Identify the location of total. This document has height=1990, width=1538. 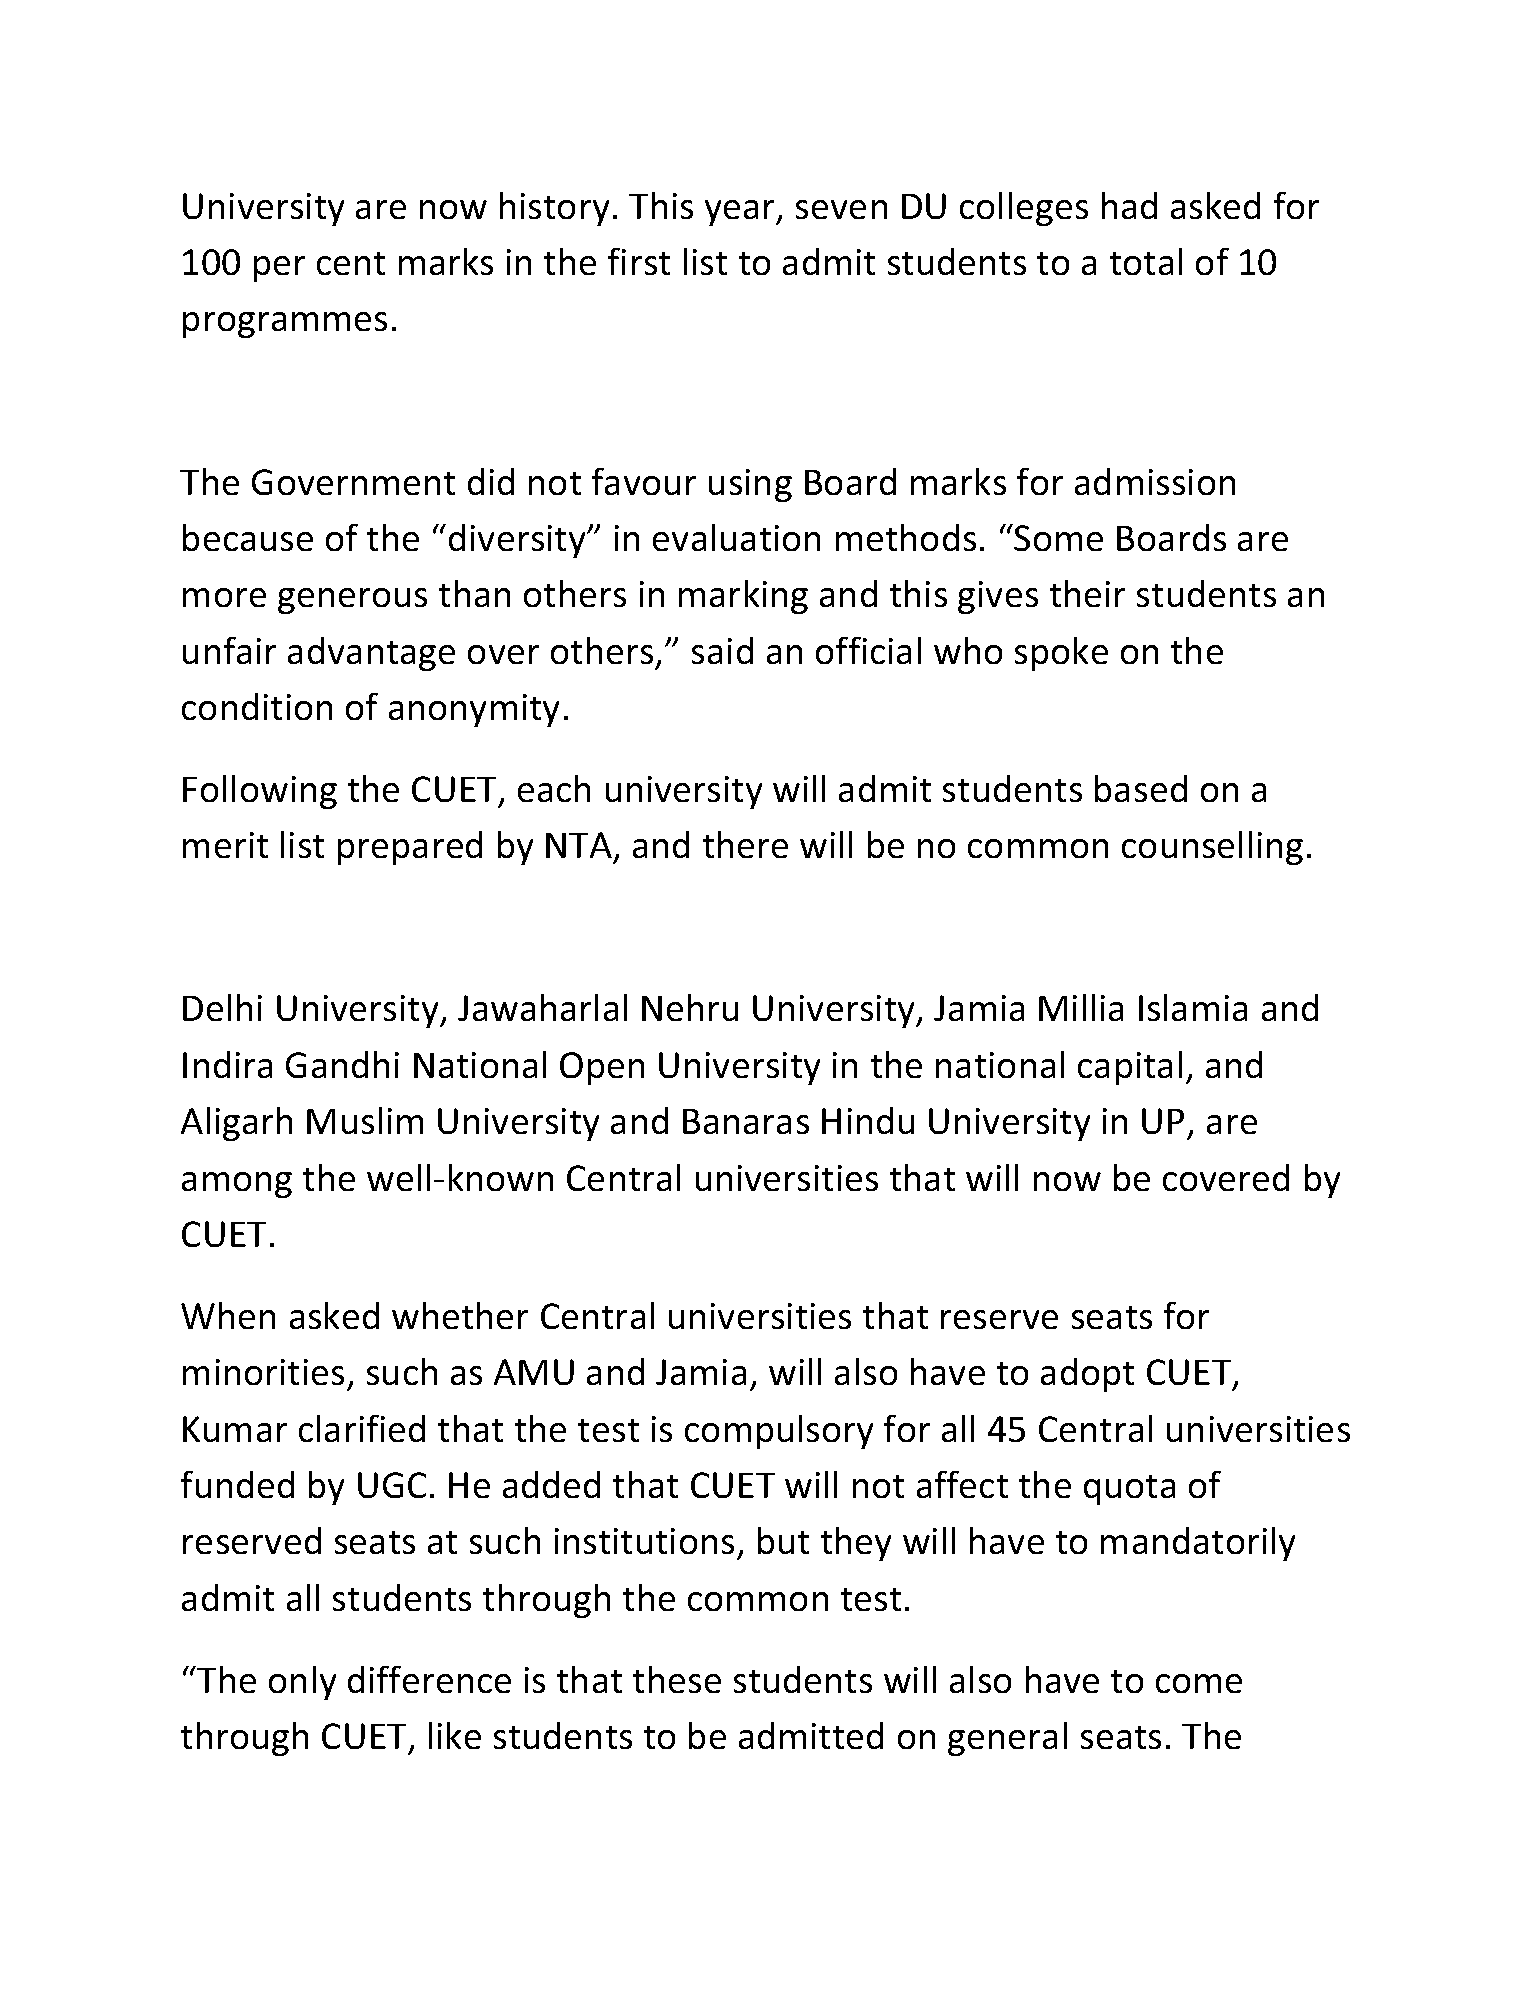
(1146, 261).
